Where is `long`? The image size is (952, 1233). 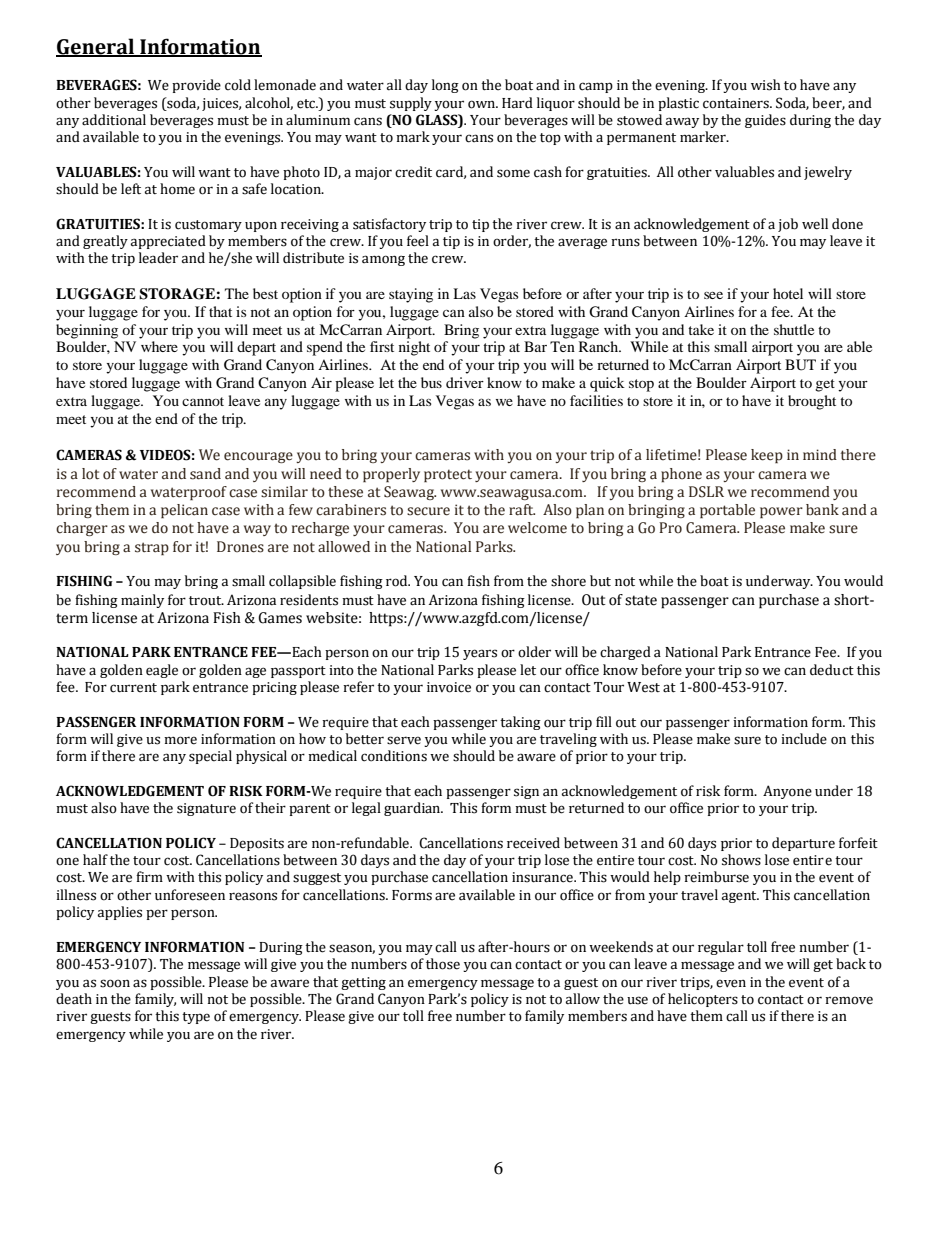
long is located at coordinates (445, 86).
